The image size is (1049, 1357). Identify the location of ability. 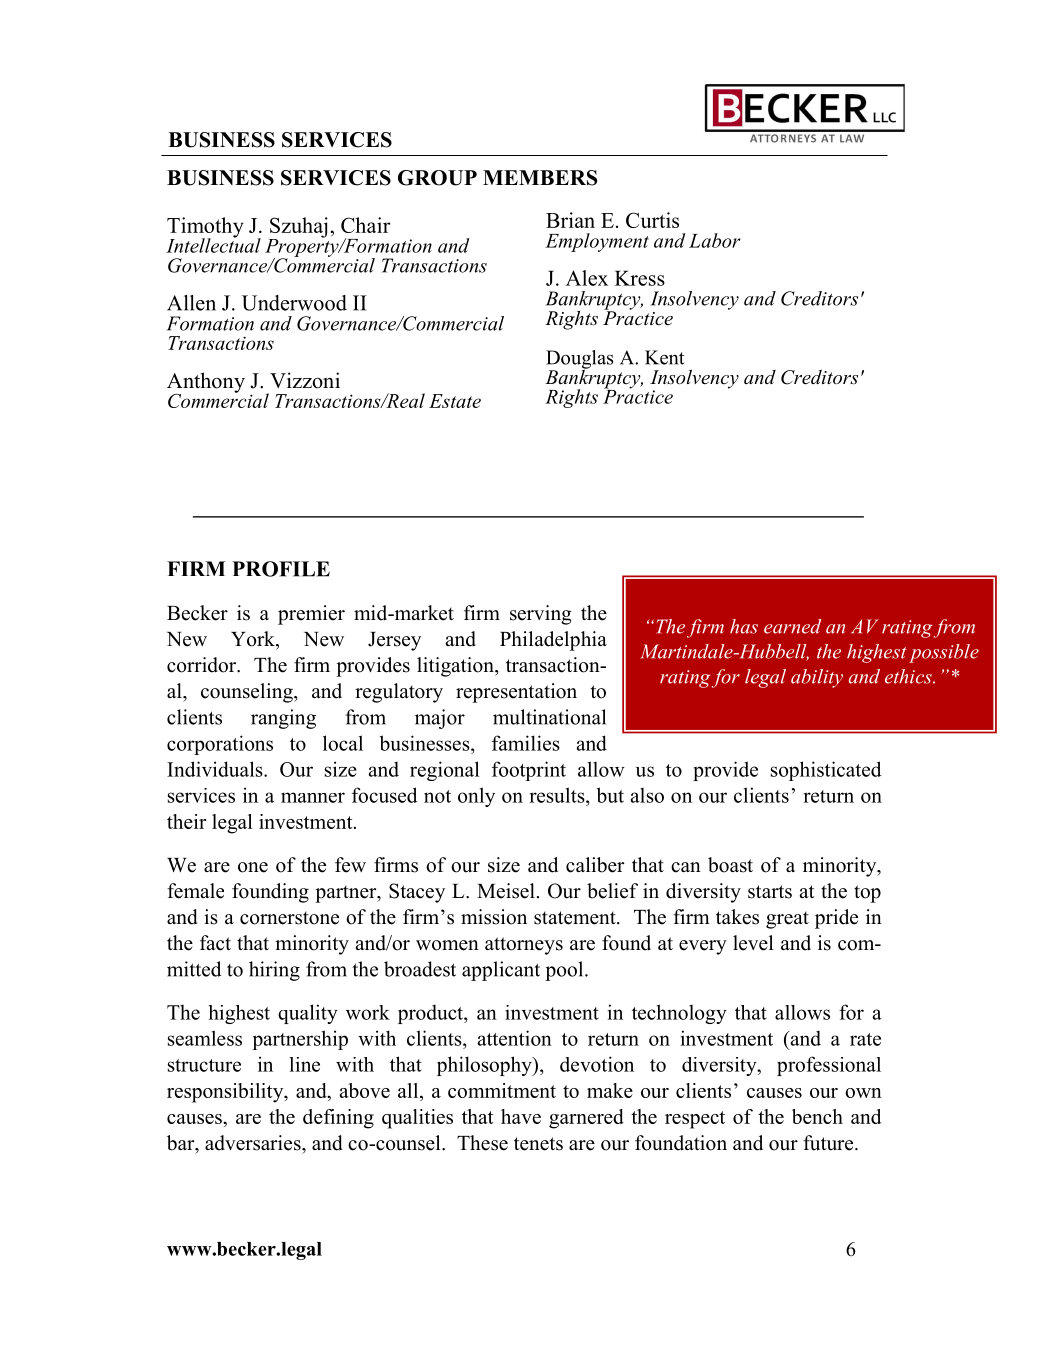
(817, 678).
